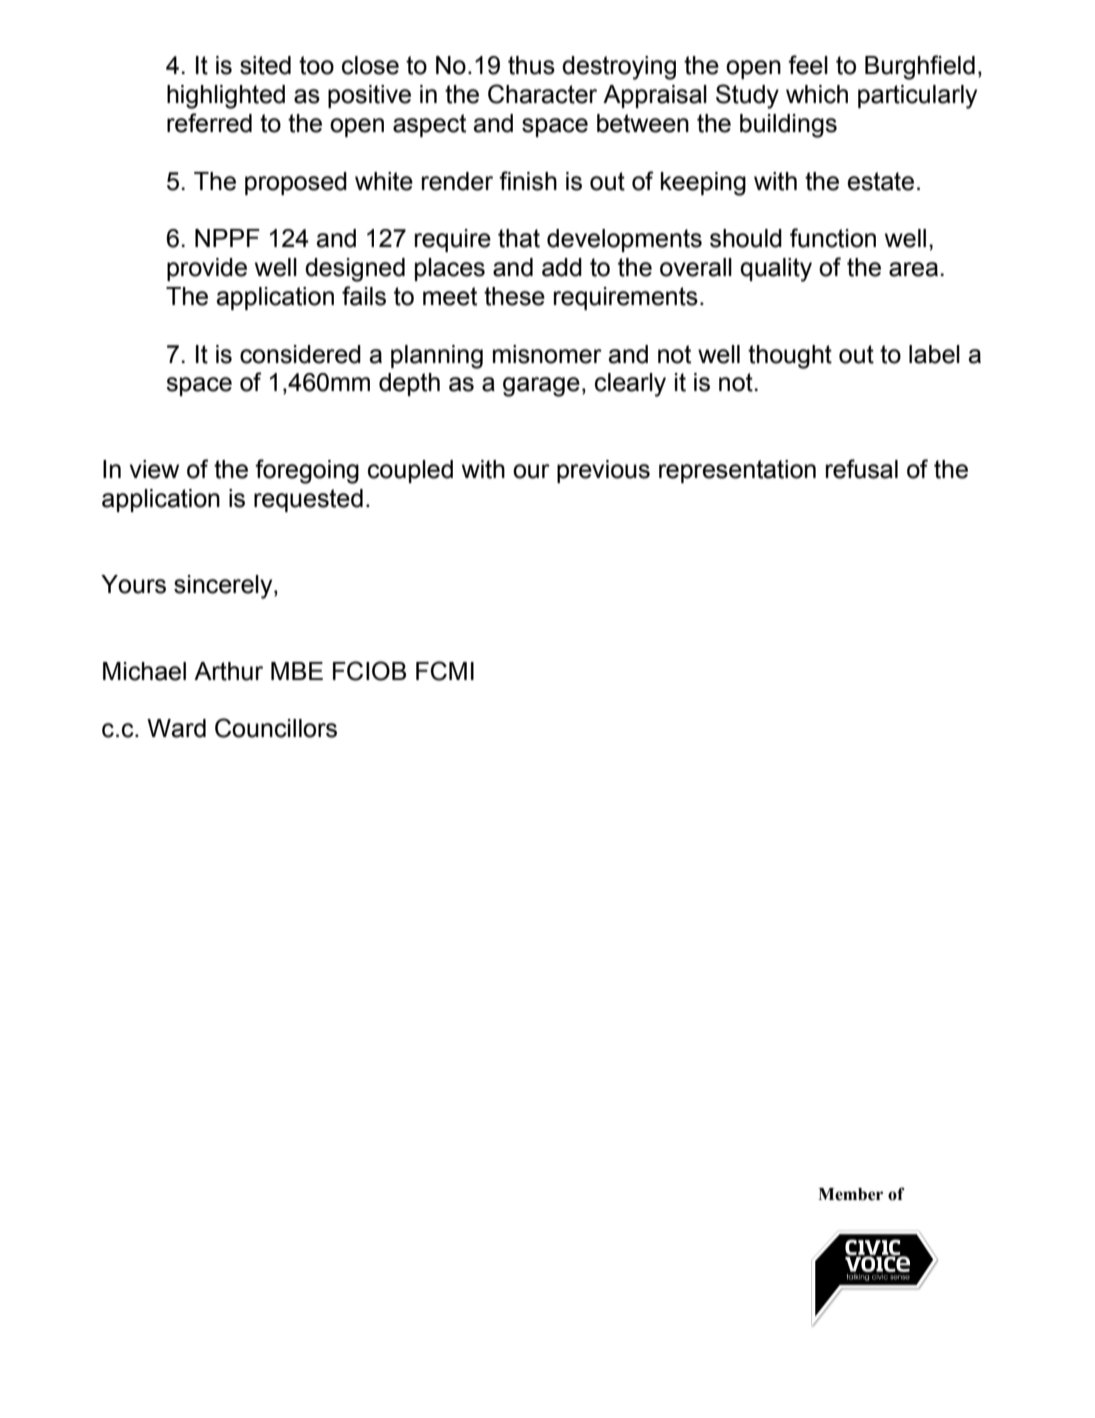  I want to click on Michael, so click(144, 671).
